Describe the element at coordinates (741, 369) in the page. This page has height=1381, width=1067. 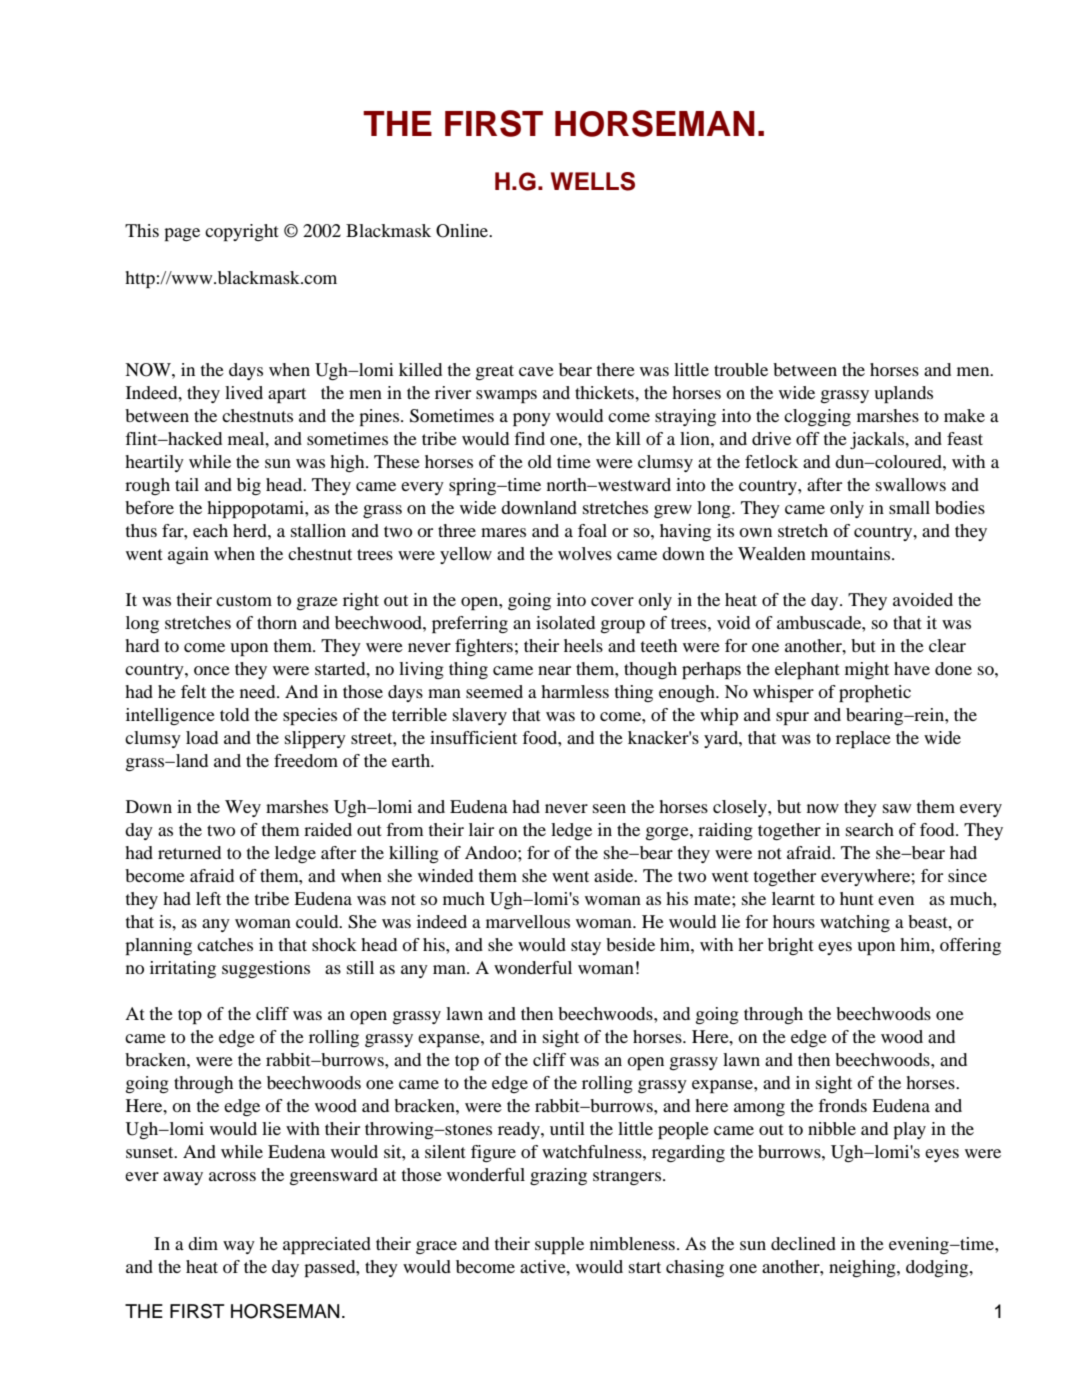
I see `trouble` at that location.
